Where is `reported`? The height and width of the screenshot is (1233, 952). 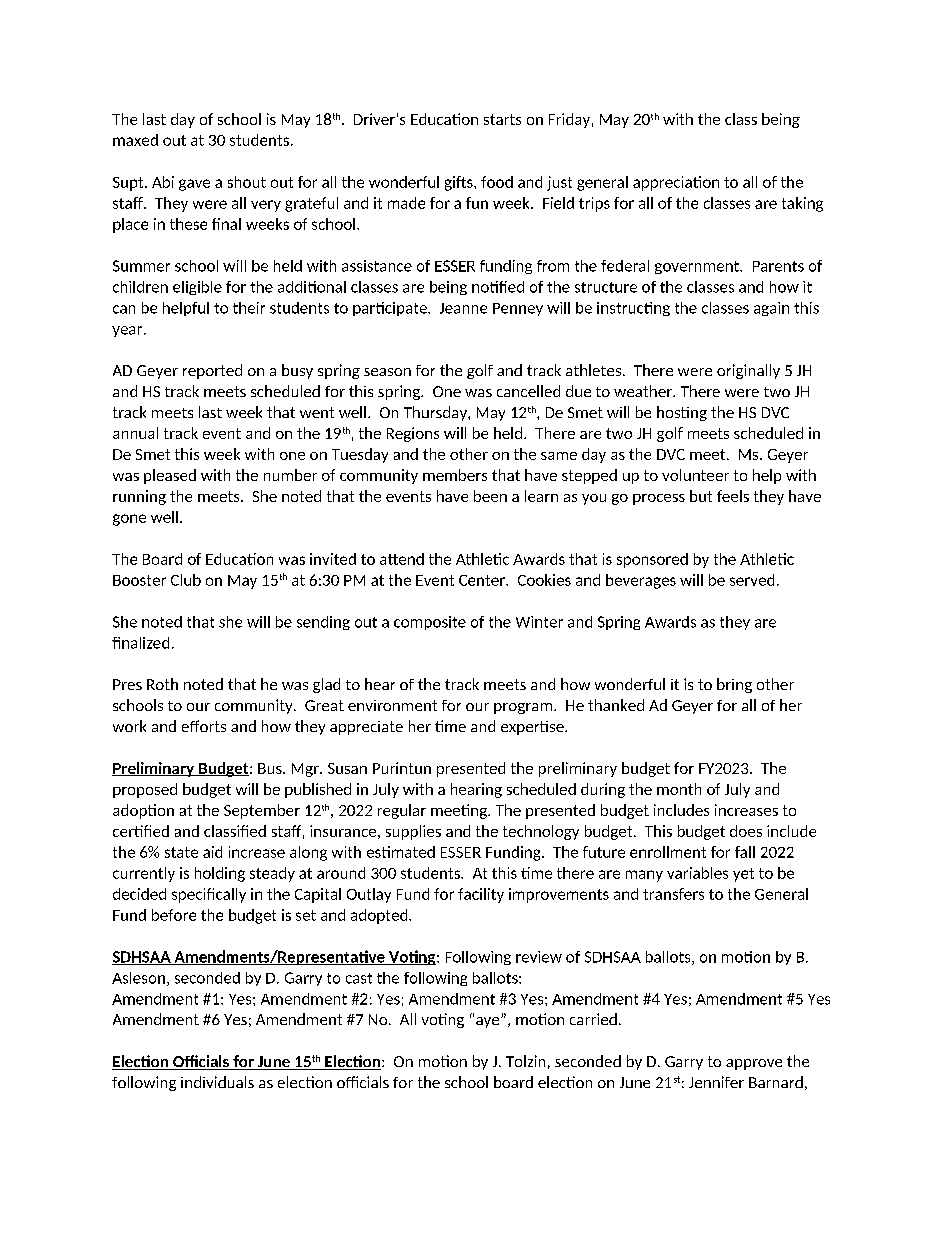
reported is located at coordinates (212, 371).
